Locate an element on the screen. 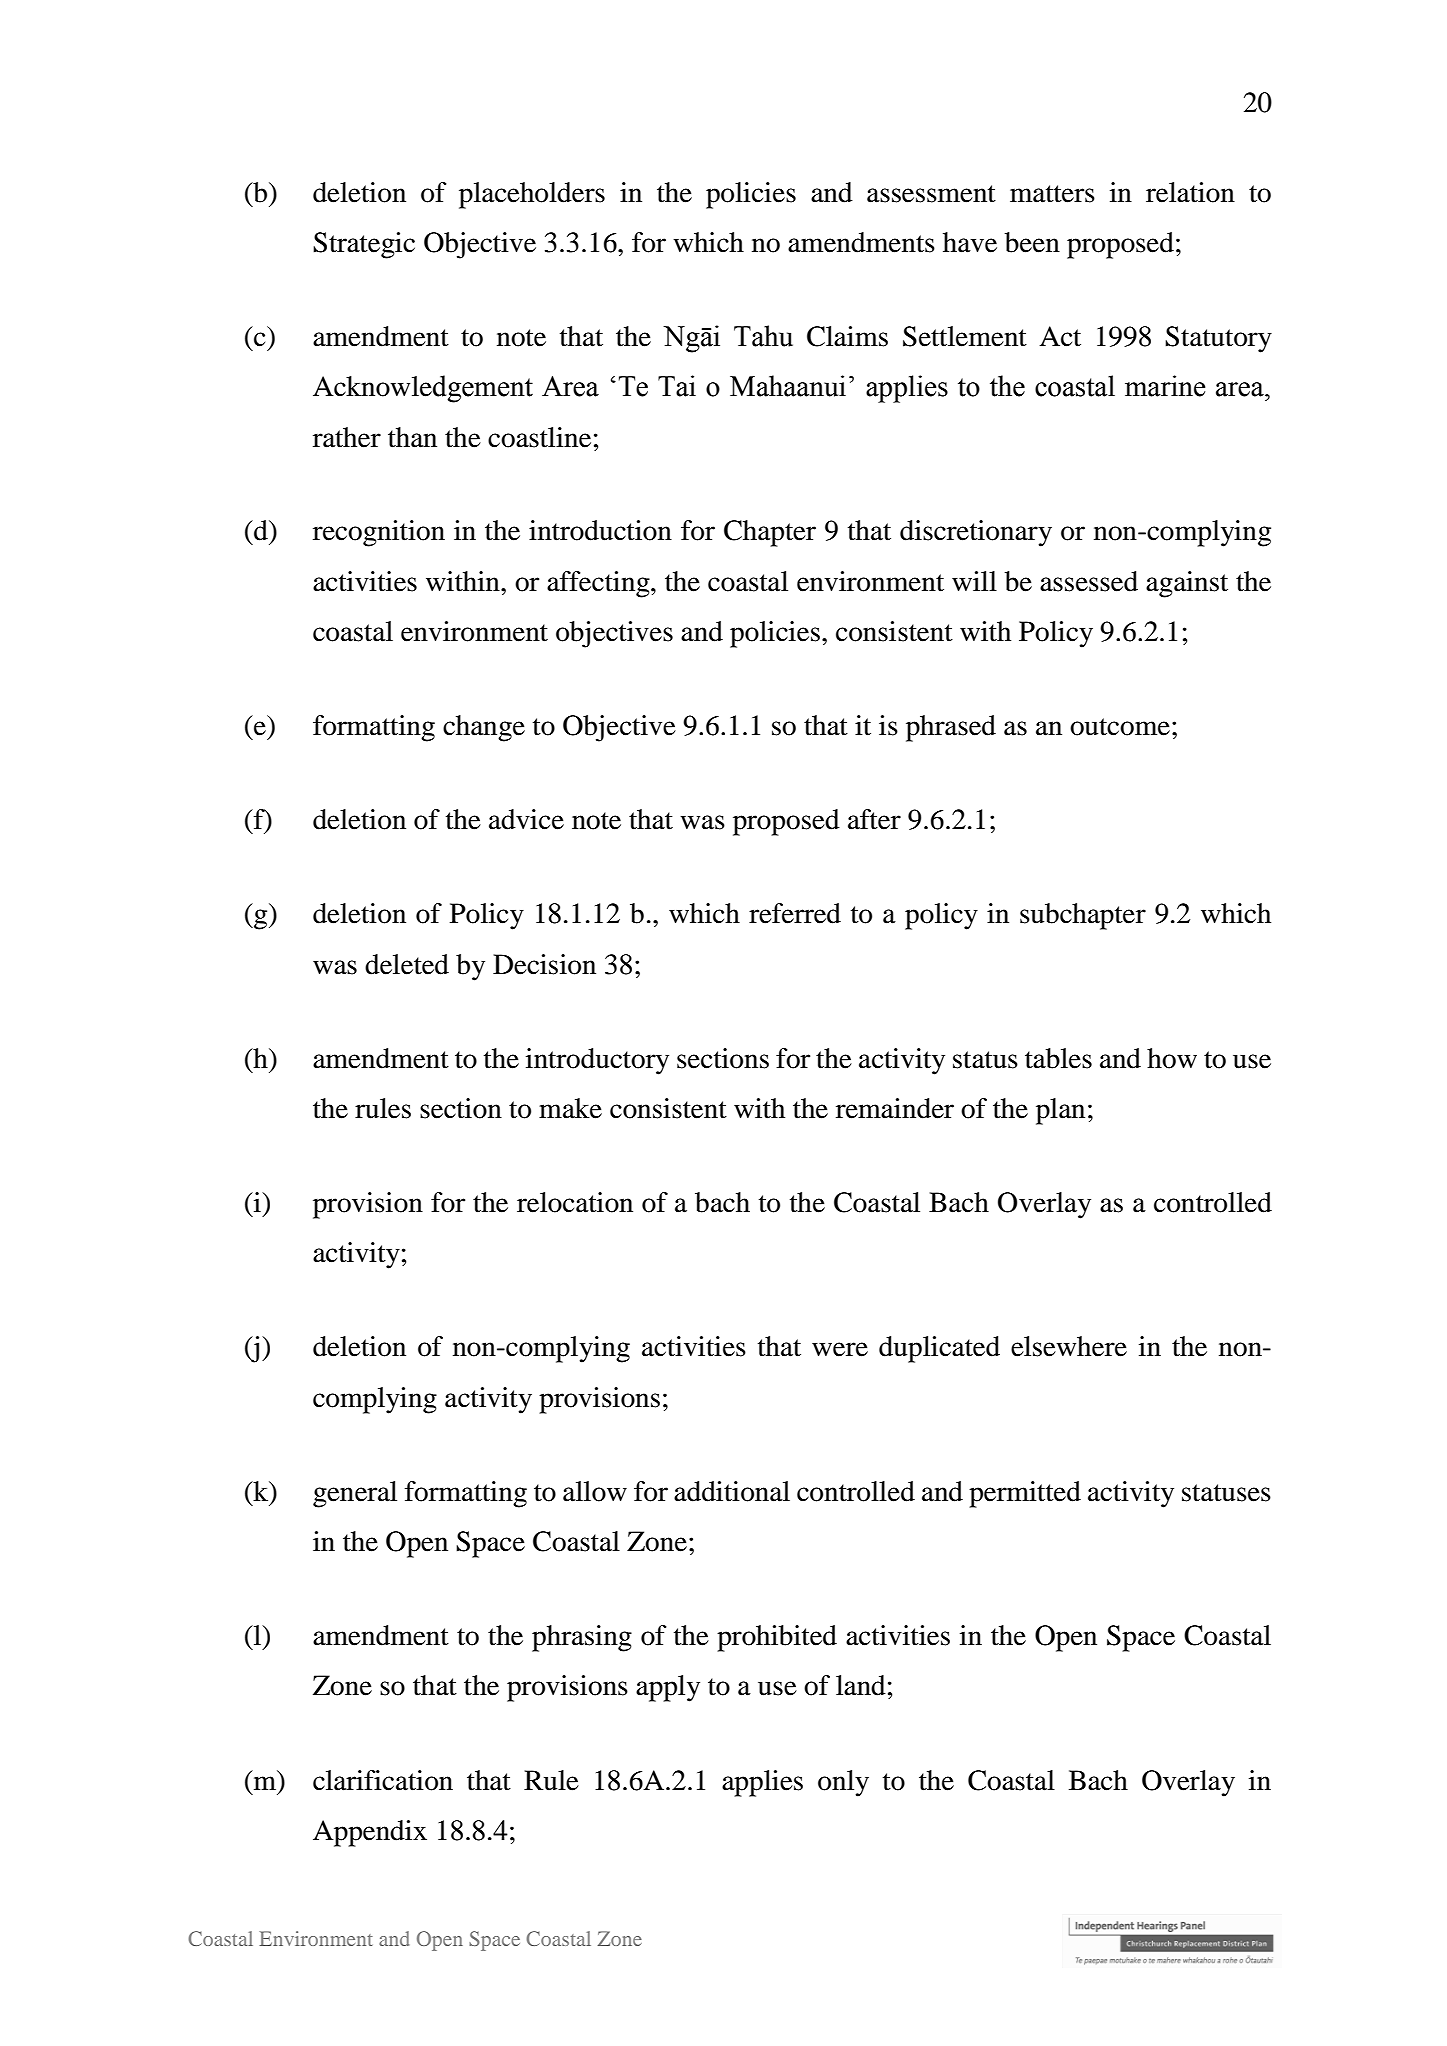  were is located at coordinates (840, 1349).
